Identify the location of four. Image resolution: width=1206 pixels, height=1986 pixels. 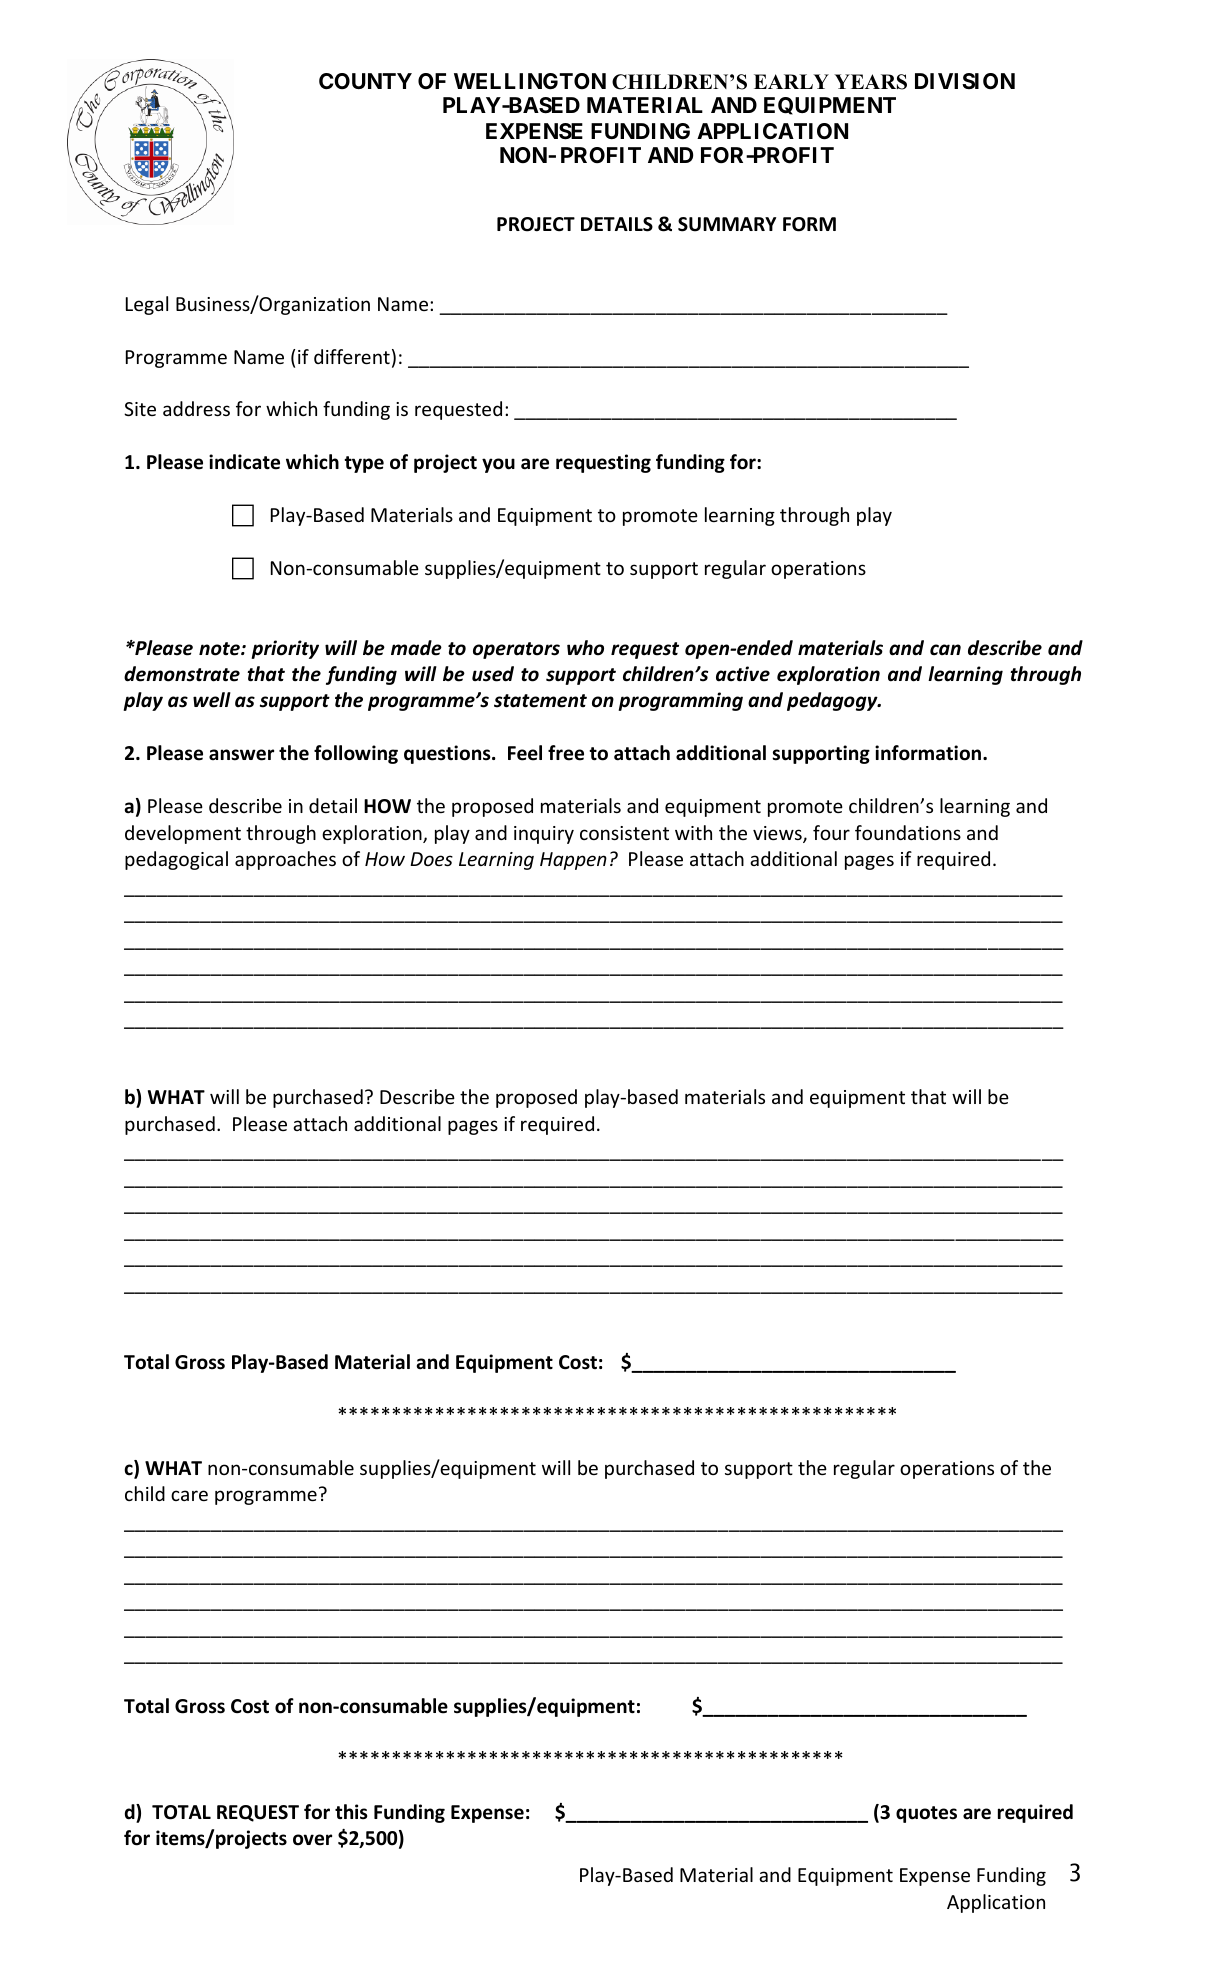
(831, 832).
